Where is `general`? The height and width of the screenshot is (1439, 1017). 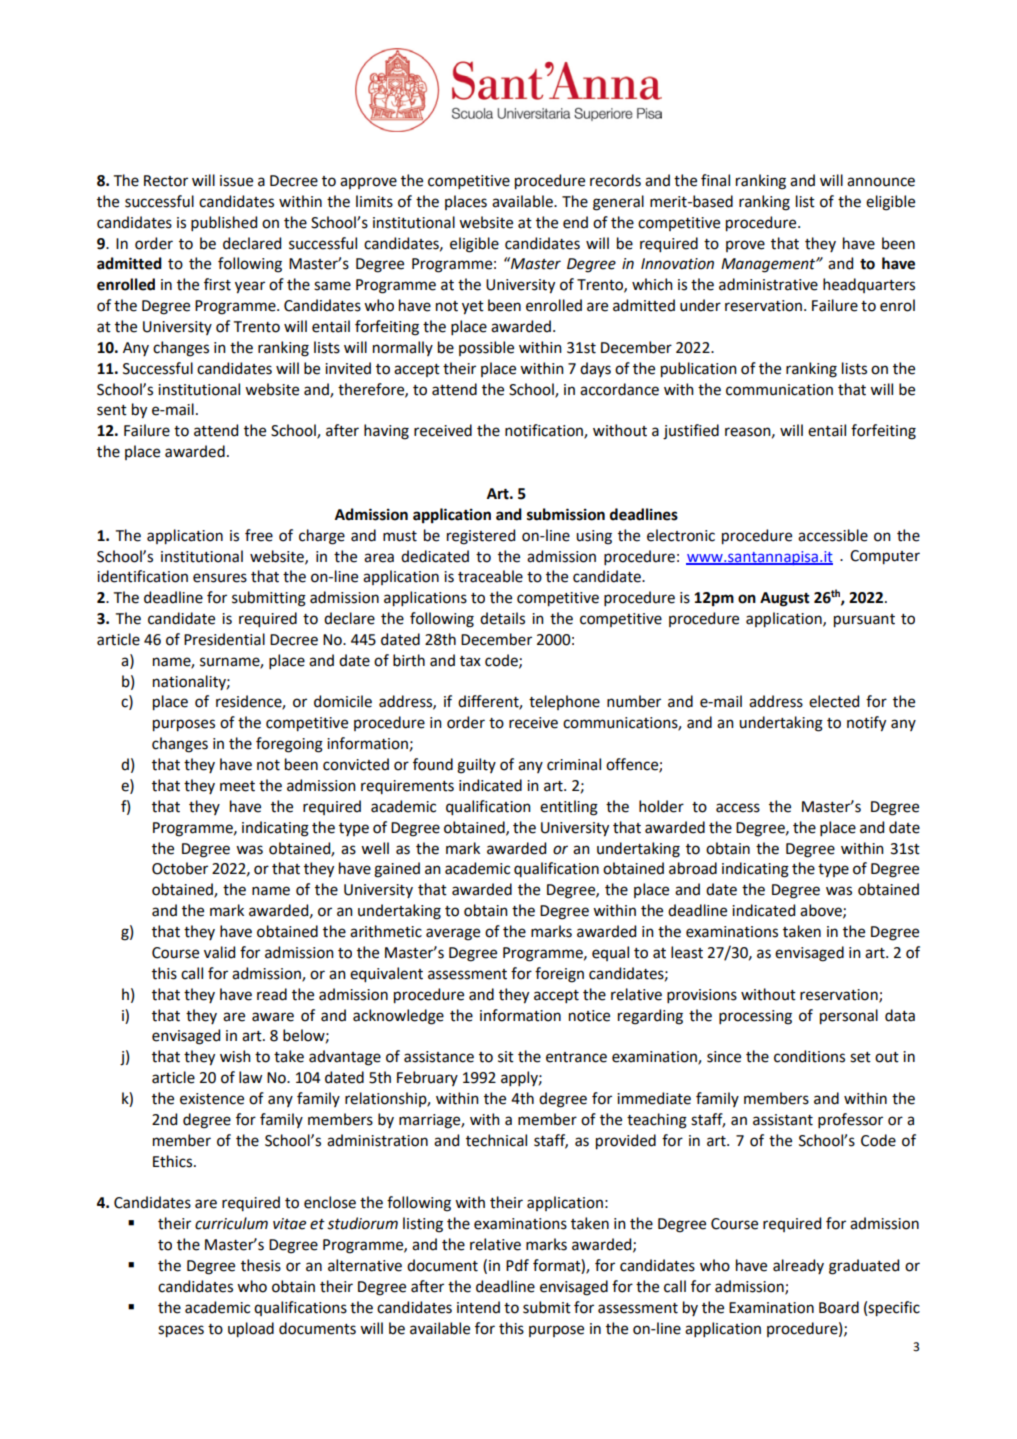
general is located at coordinates (618, 203).
